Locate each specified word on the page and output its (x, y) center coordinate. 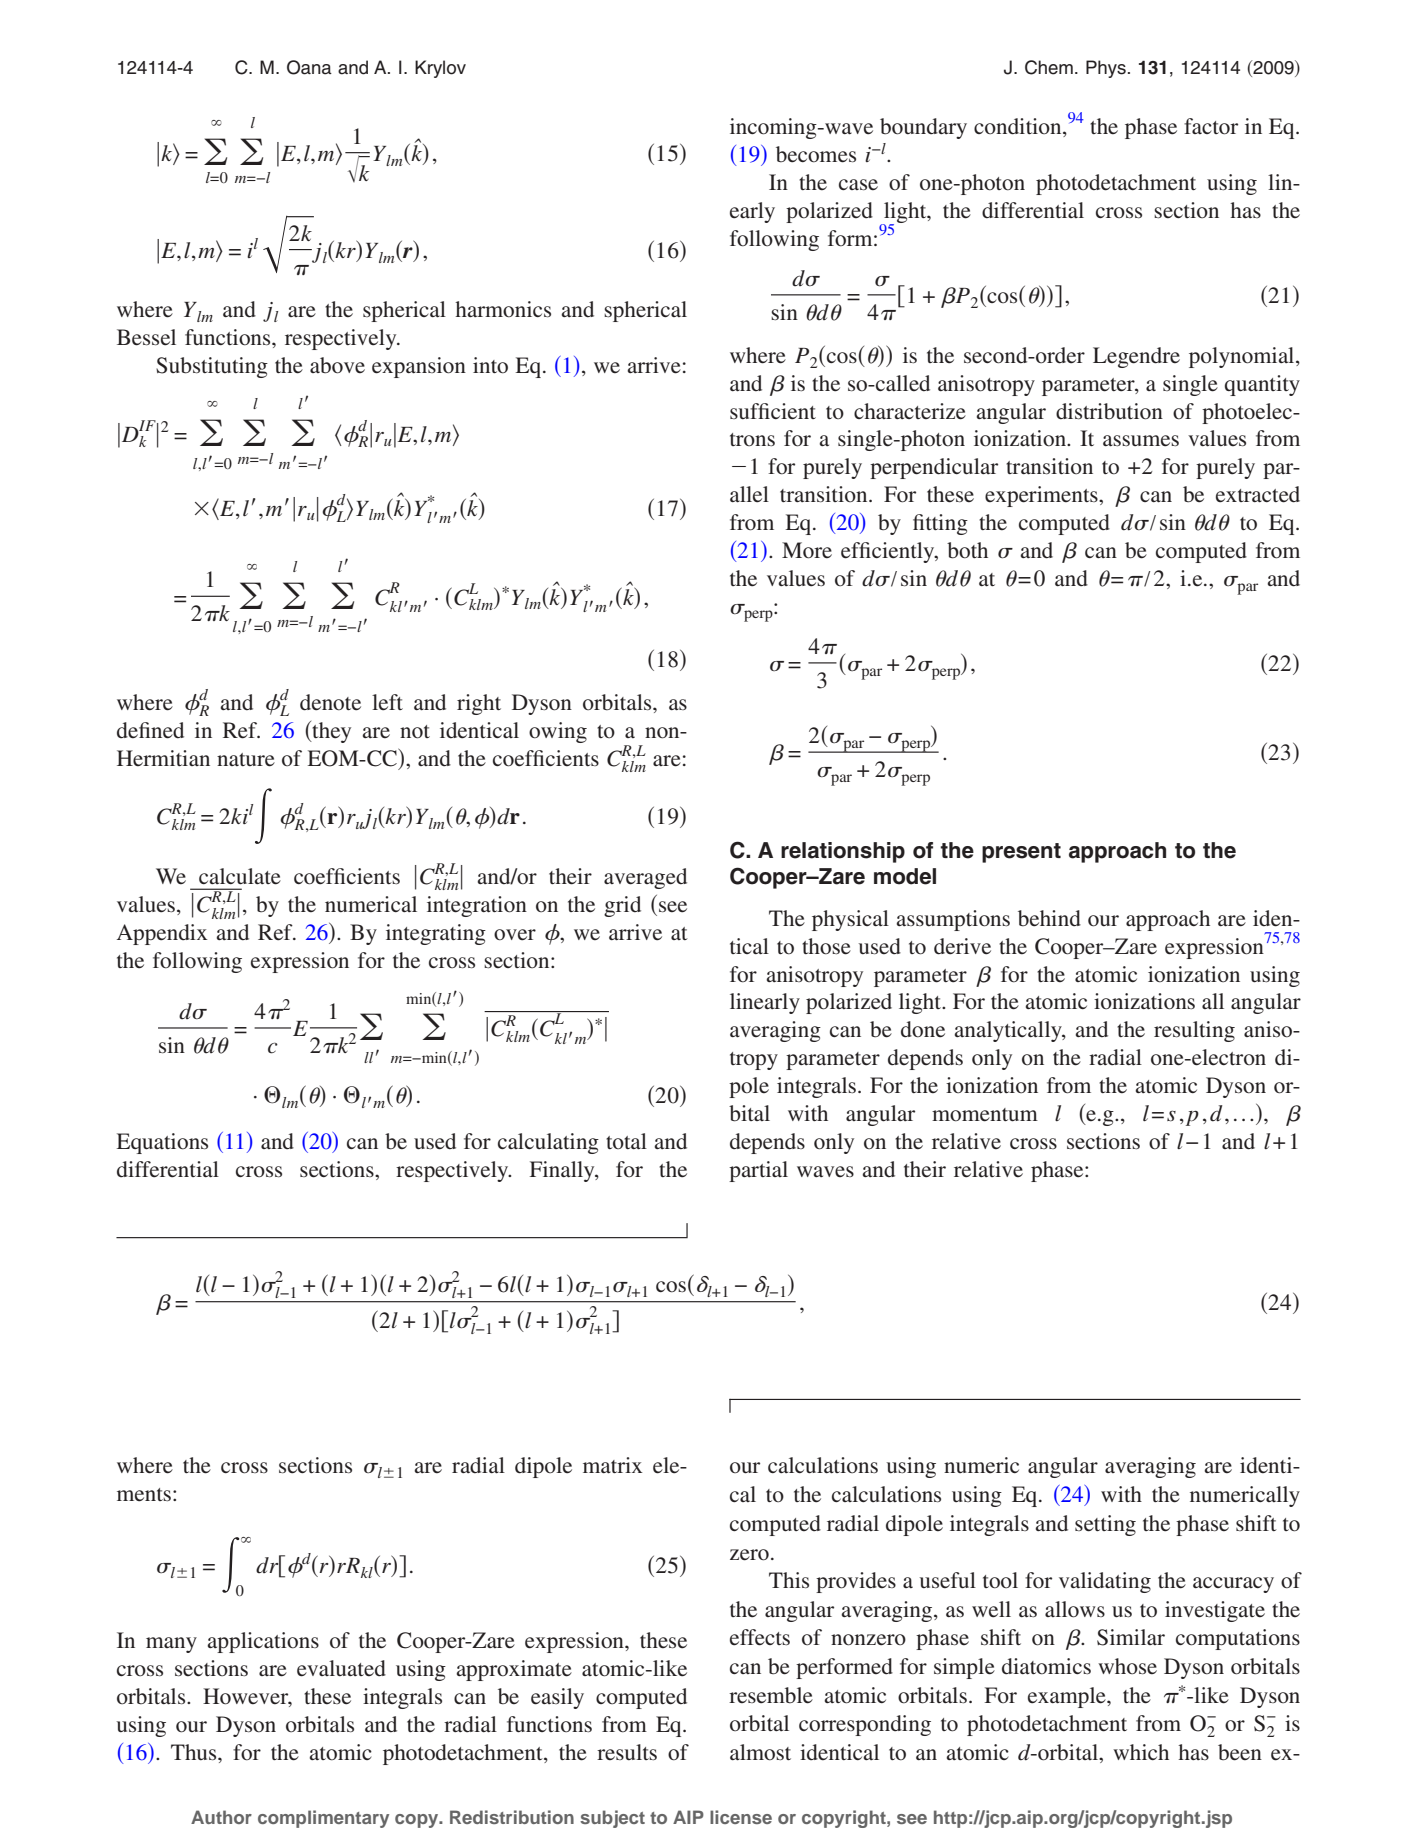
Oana (309, 67)
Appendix (162, 934)
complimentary (323, 1819)
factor (1211, 126)
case (858, 184)
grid (622, 906)
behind (1049, 918)
